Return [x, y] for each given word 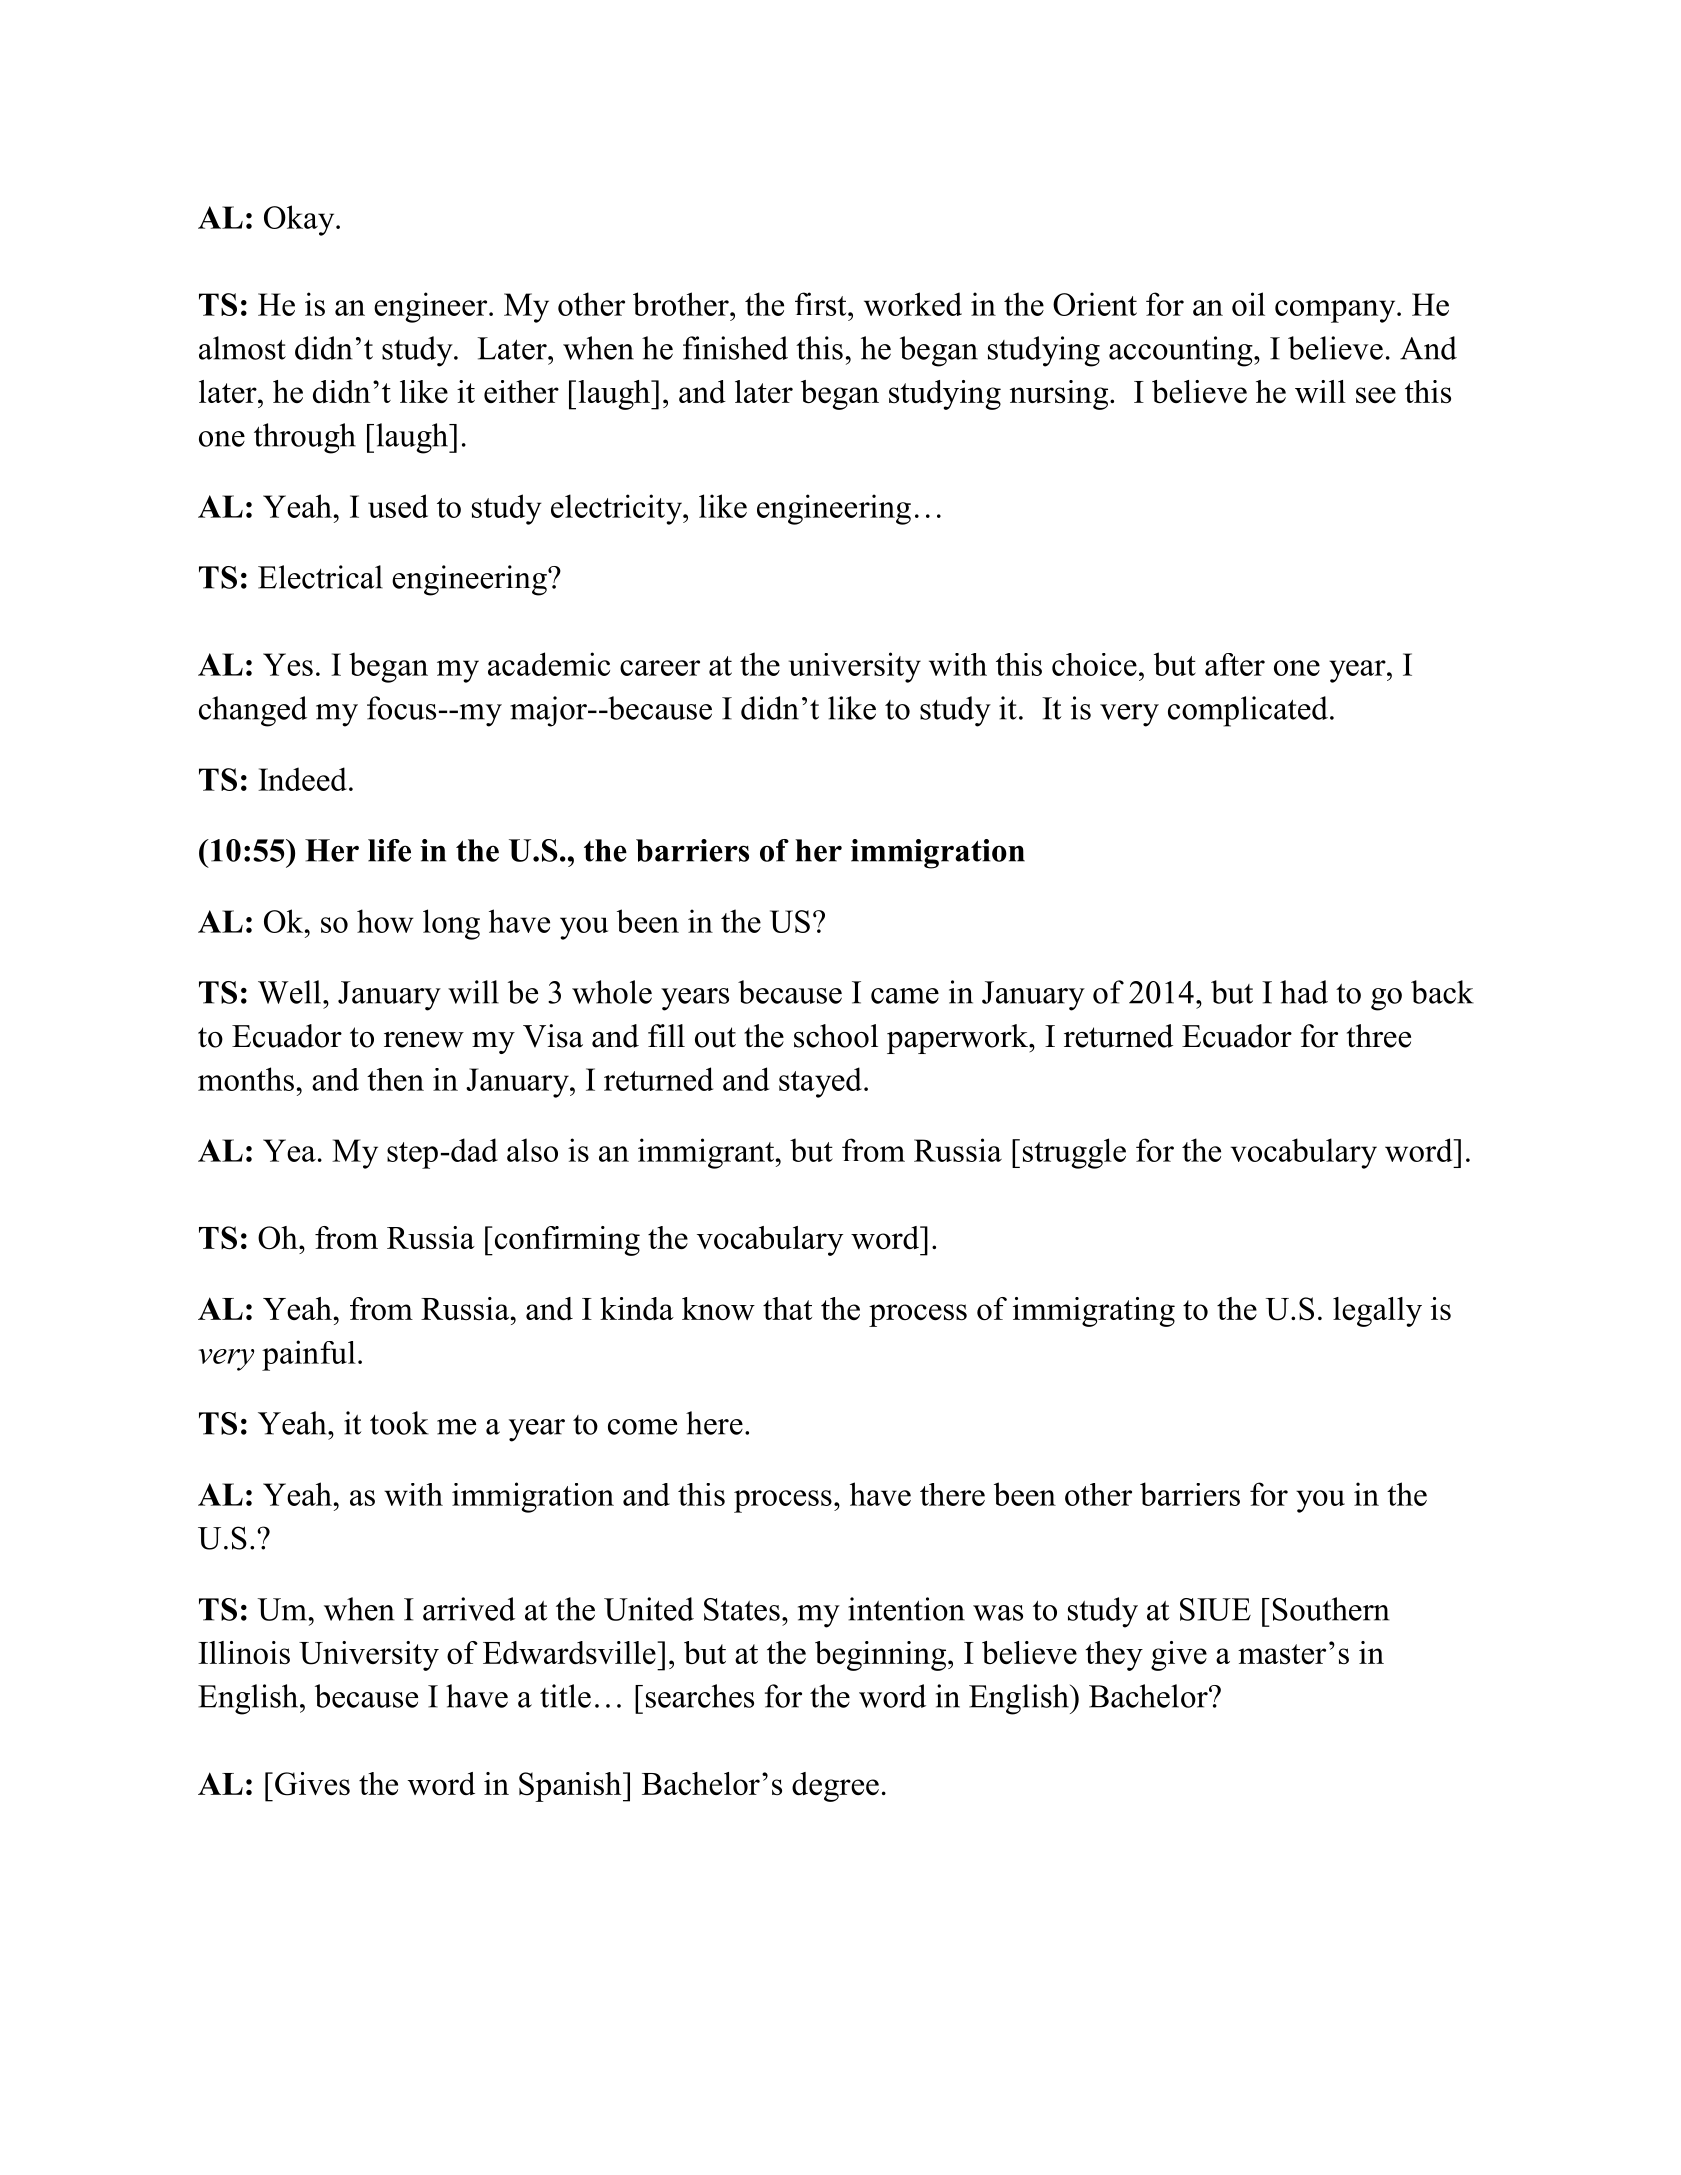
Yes [288, 664]
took [399, 1423]
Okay [300, 220]
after [1235, 664]
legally [1377, 1312]
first [822, 304]
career [660, 668]
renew [424, 1040]
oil [1248, 304]
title [565, 1696]
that [787, 1308]
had [1304, 992]
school [836, 1036]
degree [835, 1787]
